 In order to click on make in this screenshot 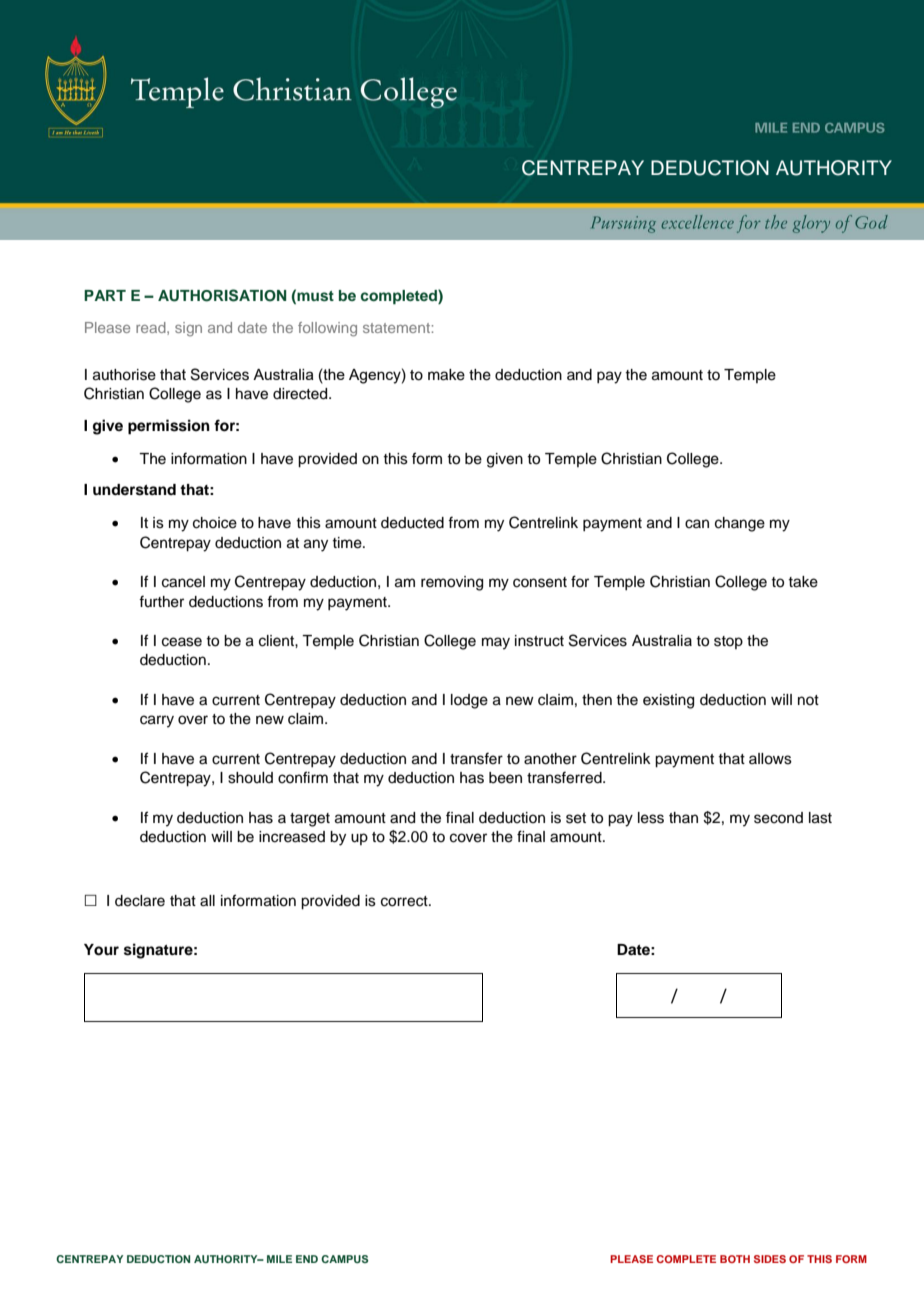, I will do `click(446, 375)`.
